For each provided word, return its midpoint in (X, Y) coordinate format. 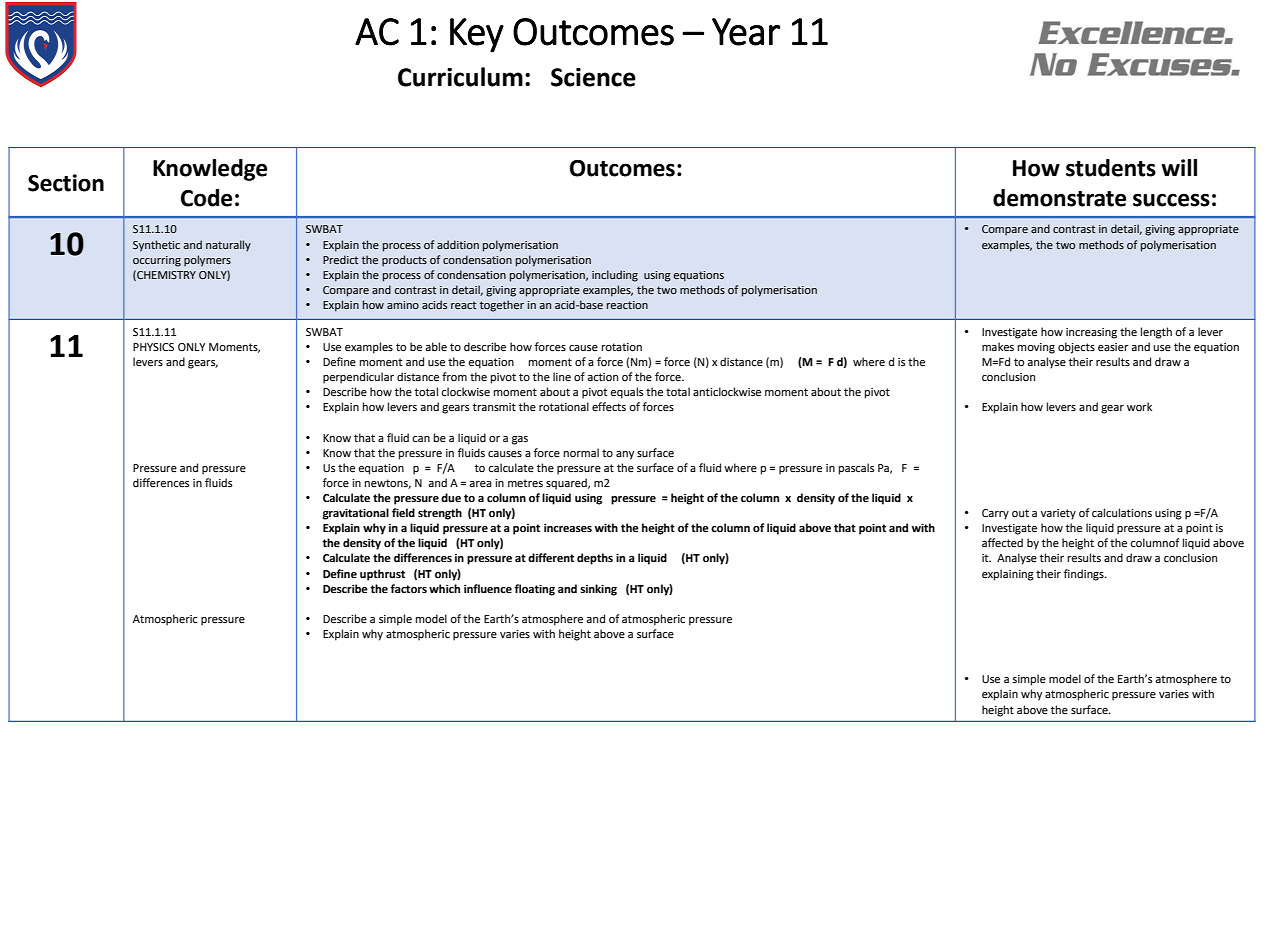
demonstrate (1059, 198)
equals (626, 393)
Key (477, 35)
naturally (228, 246)
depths (595, 559)
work (1139, 406)
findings (1085, 575)
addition (458, 244)
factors (408, 588)
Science (593, 77)
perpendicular (358, 378)
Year (746, 32)
